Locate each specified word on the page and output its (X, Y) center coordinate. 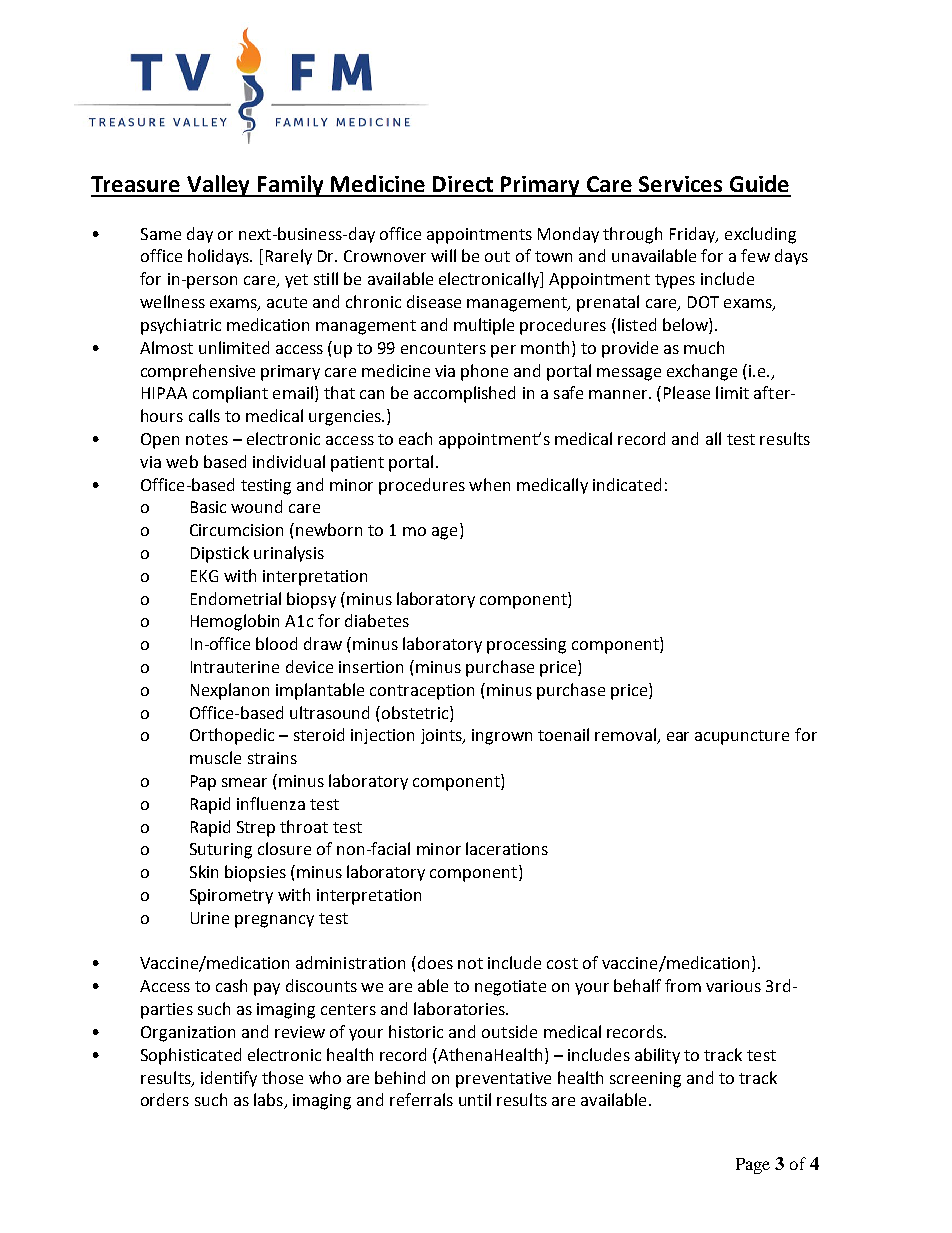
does (434, 962)
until (475, 1099)
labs (269, 1101)
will (443, 255)
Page (753, 1166)
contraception (422, 692)
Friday (694, 235)
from (683, 985)
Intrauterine (235, 667)
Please (687, 392)
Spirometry (231, 897)
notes (207, 439)
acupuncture (742, 737)
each (415, 438)
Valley (219, 186)
